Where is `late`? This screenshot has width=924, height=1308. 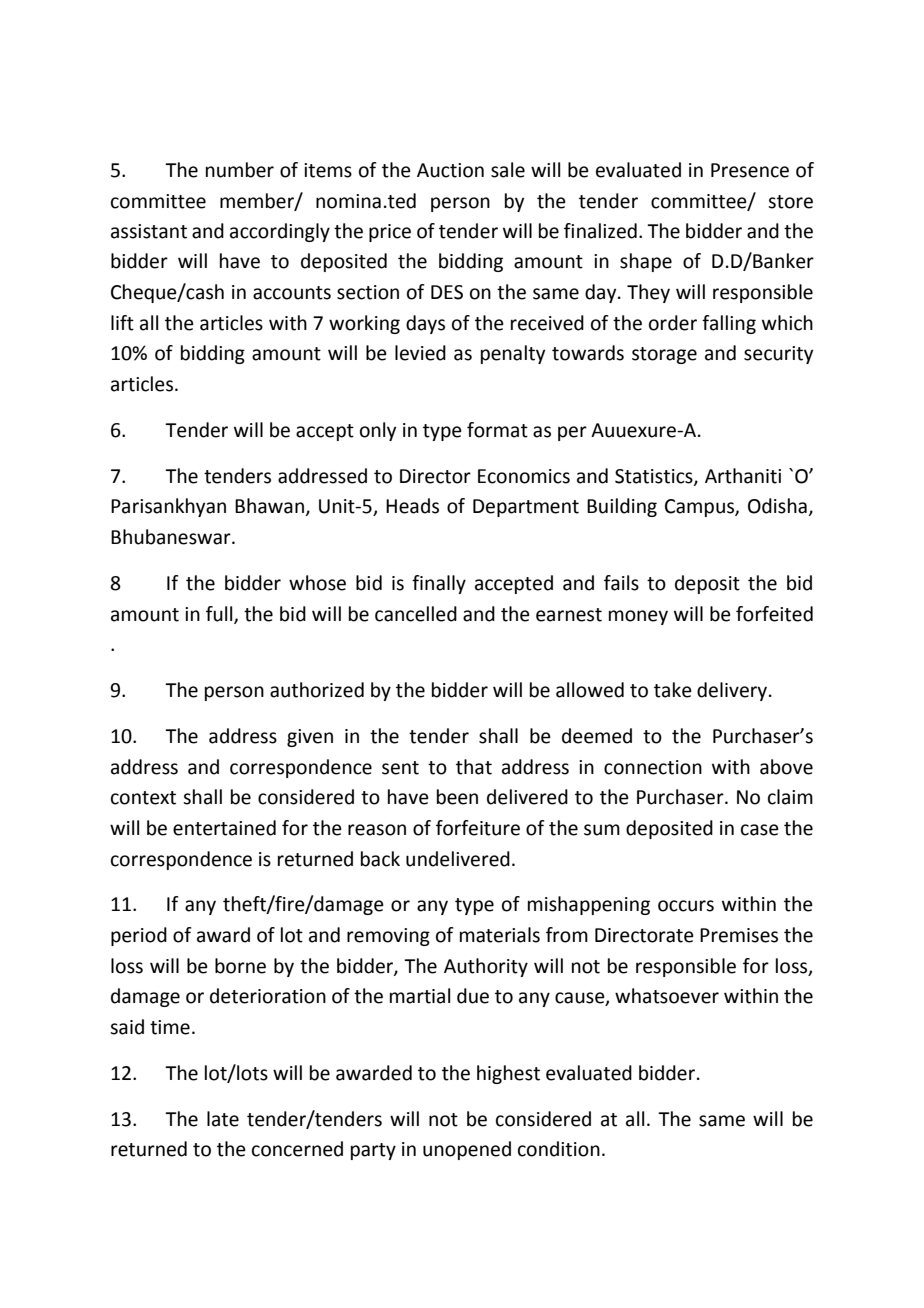 late is located at coordinates (223, 1119).
